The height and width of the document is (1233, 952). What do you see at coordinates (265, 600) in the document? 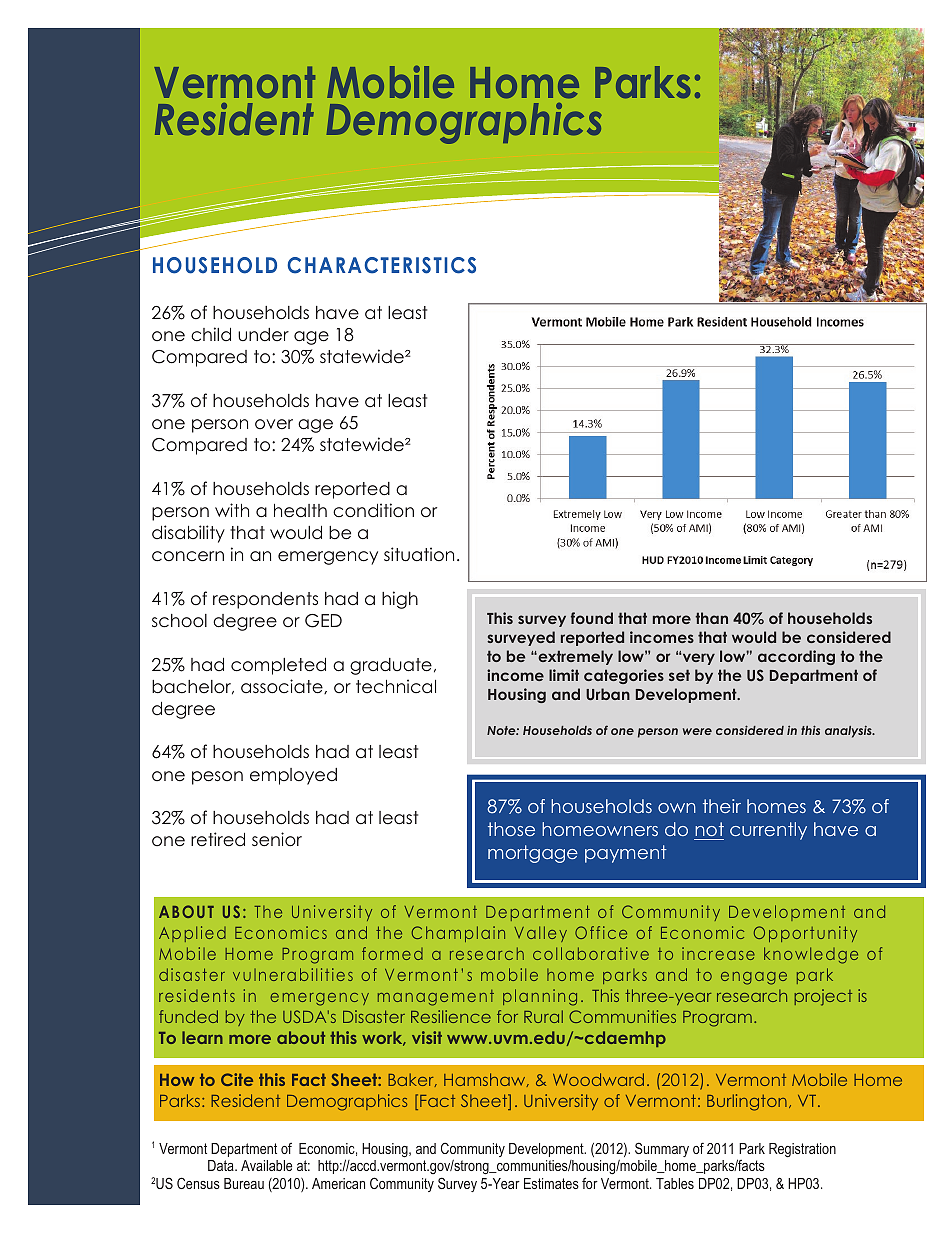
I see `respondents` at bounding box center [265, 600].
